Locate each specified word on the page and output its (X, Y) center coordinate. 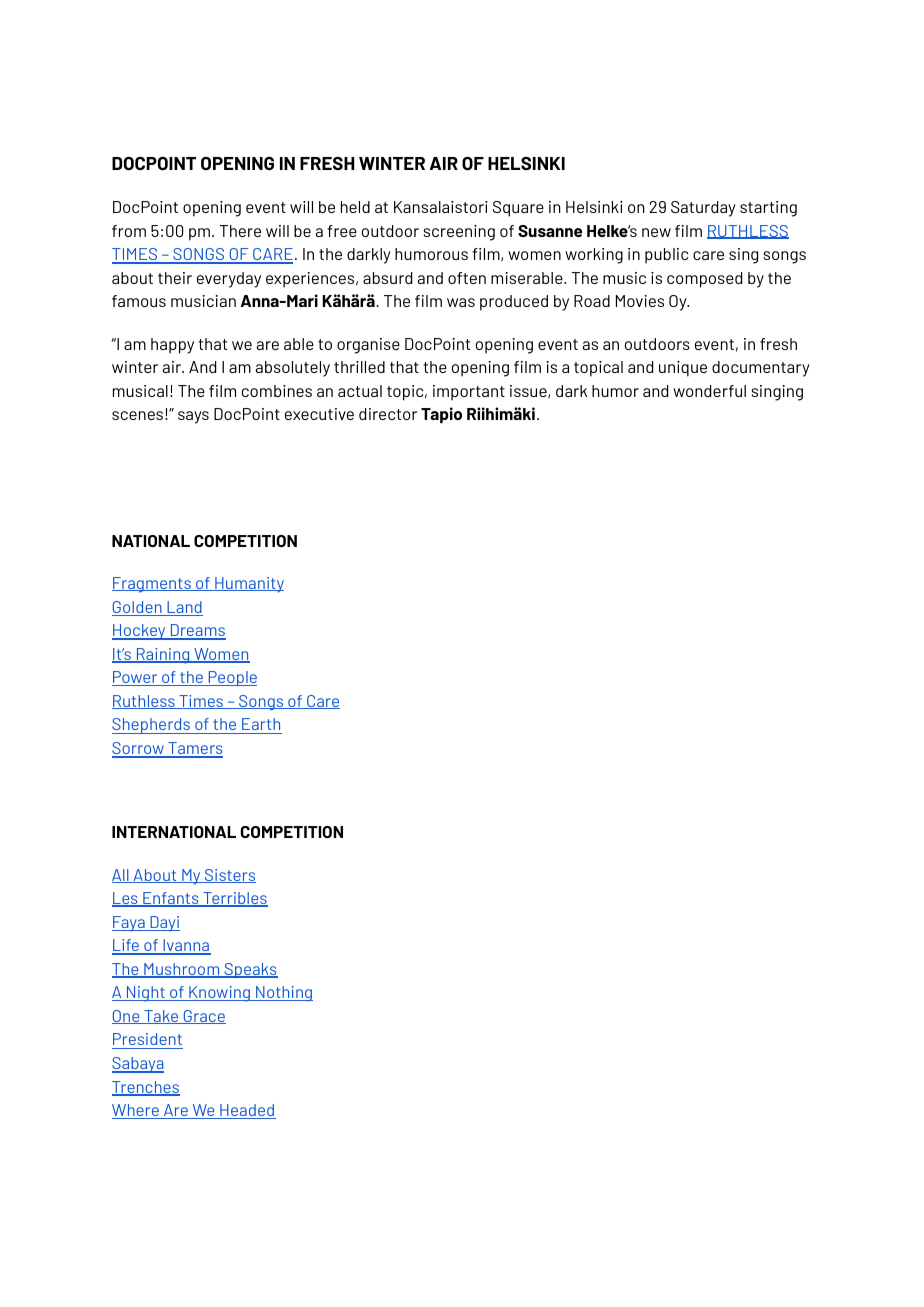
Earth (261, 724)
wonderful (709, 391)
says (193, 417)
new (656, 232)
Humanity (248, 585)
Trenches (146, 1088)
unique (683, 369)
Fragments (152, 585)
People (231, 678)
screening (459, 233)
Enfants (171, 899)
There (240, 231)
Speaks (250, 970)
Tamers (194, 749)
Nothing (283, 994)
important (469, 393)
